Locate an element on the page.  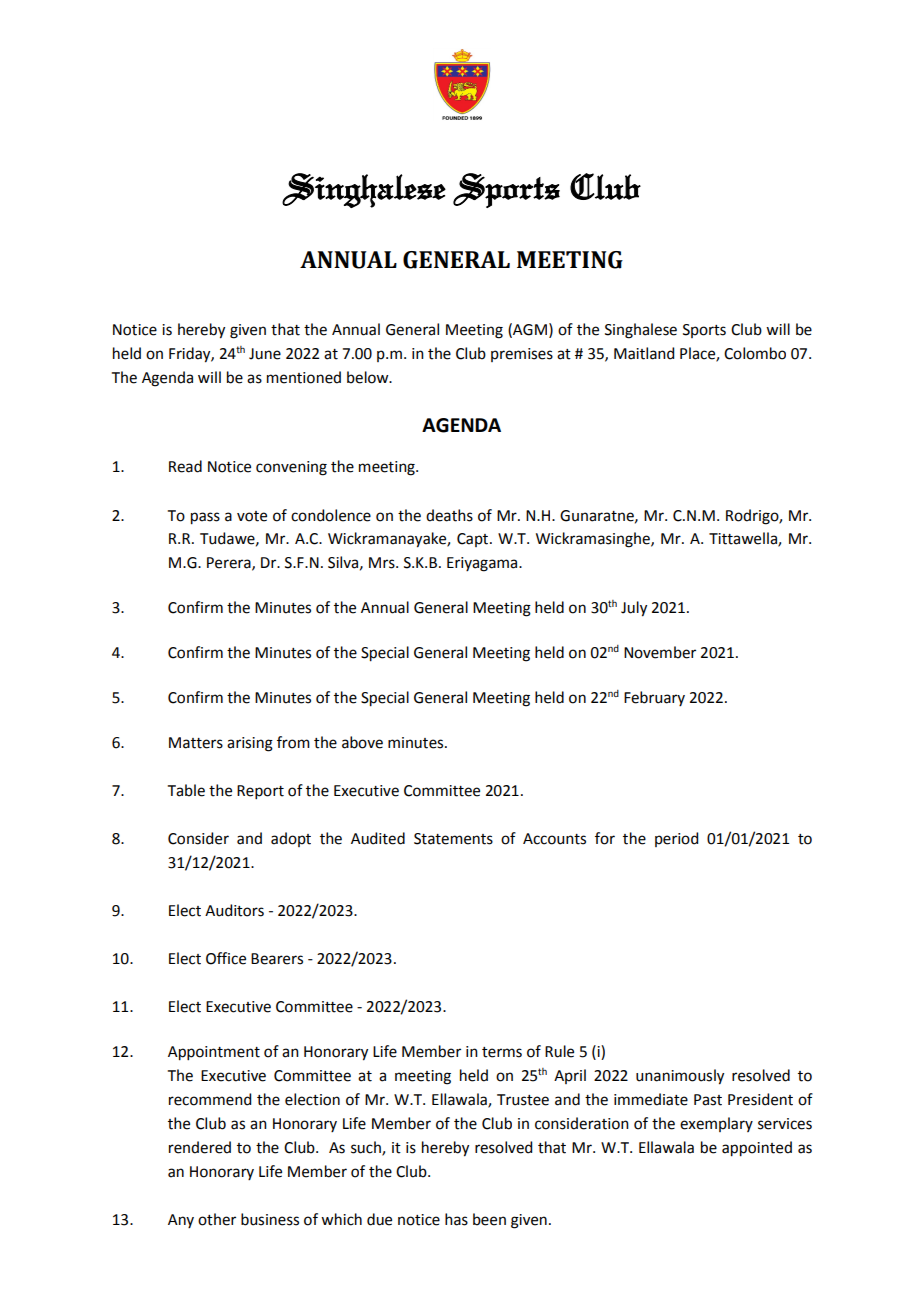
Colombo is located at coordinates (755, 353).
